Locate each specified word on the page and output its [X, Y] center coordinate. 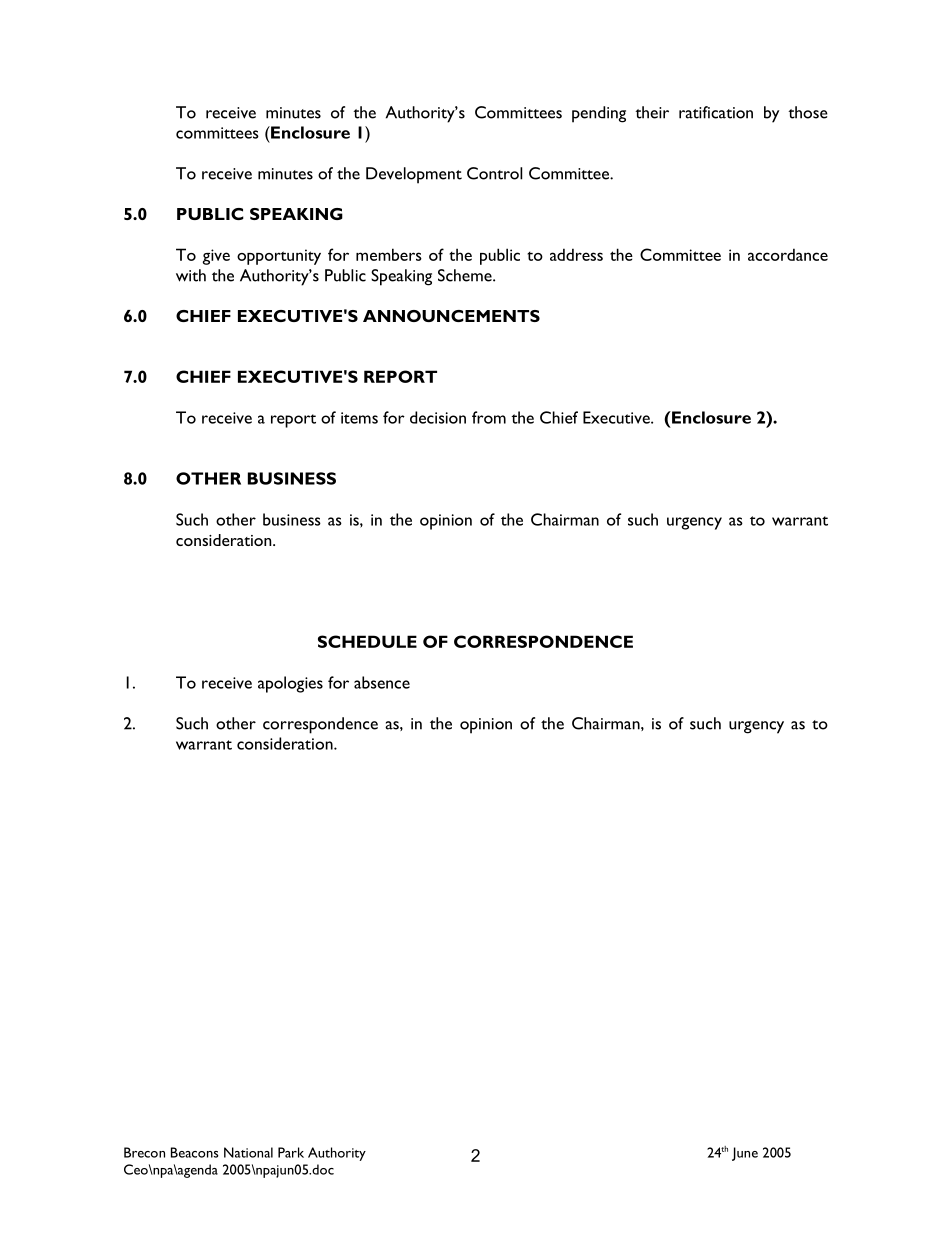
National [248, 1152]
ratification [716, 112]
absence [382, 682]
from [489, 417]
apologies [290, 684]
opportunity [279, 257]
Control [494, 173]
